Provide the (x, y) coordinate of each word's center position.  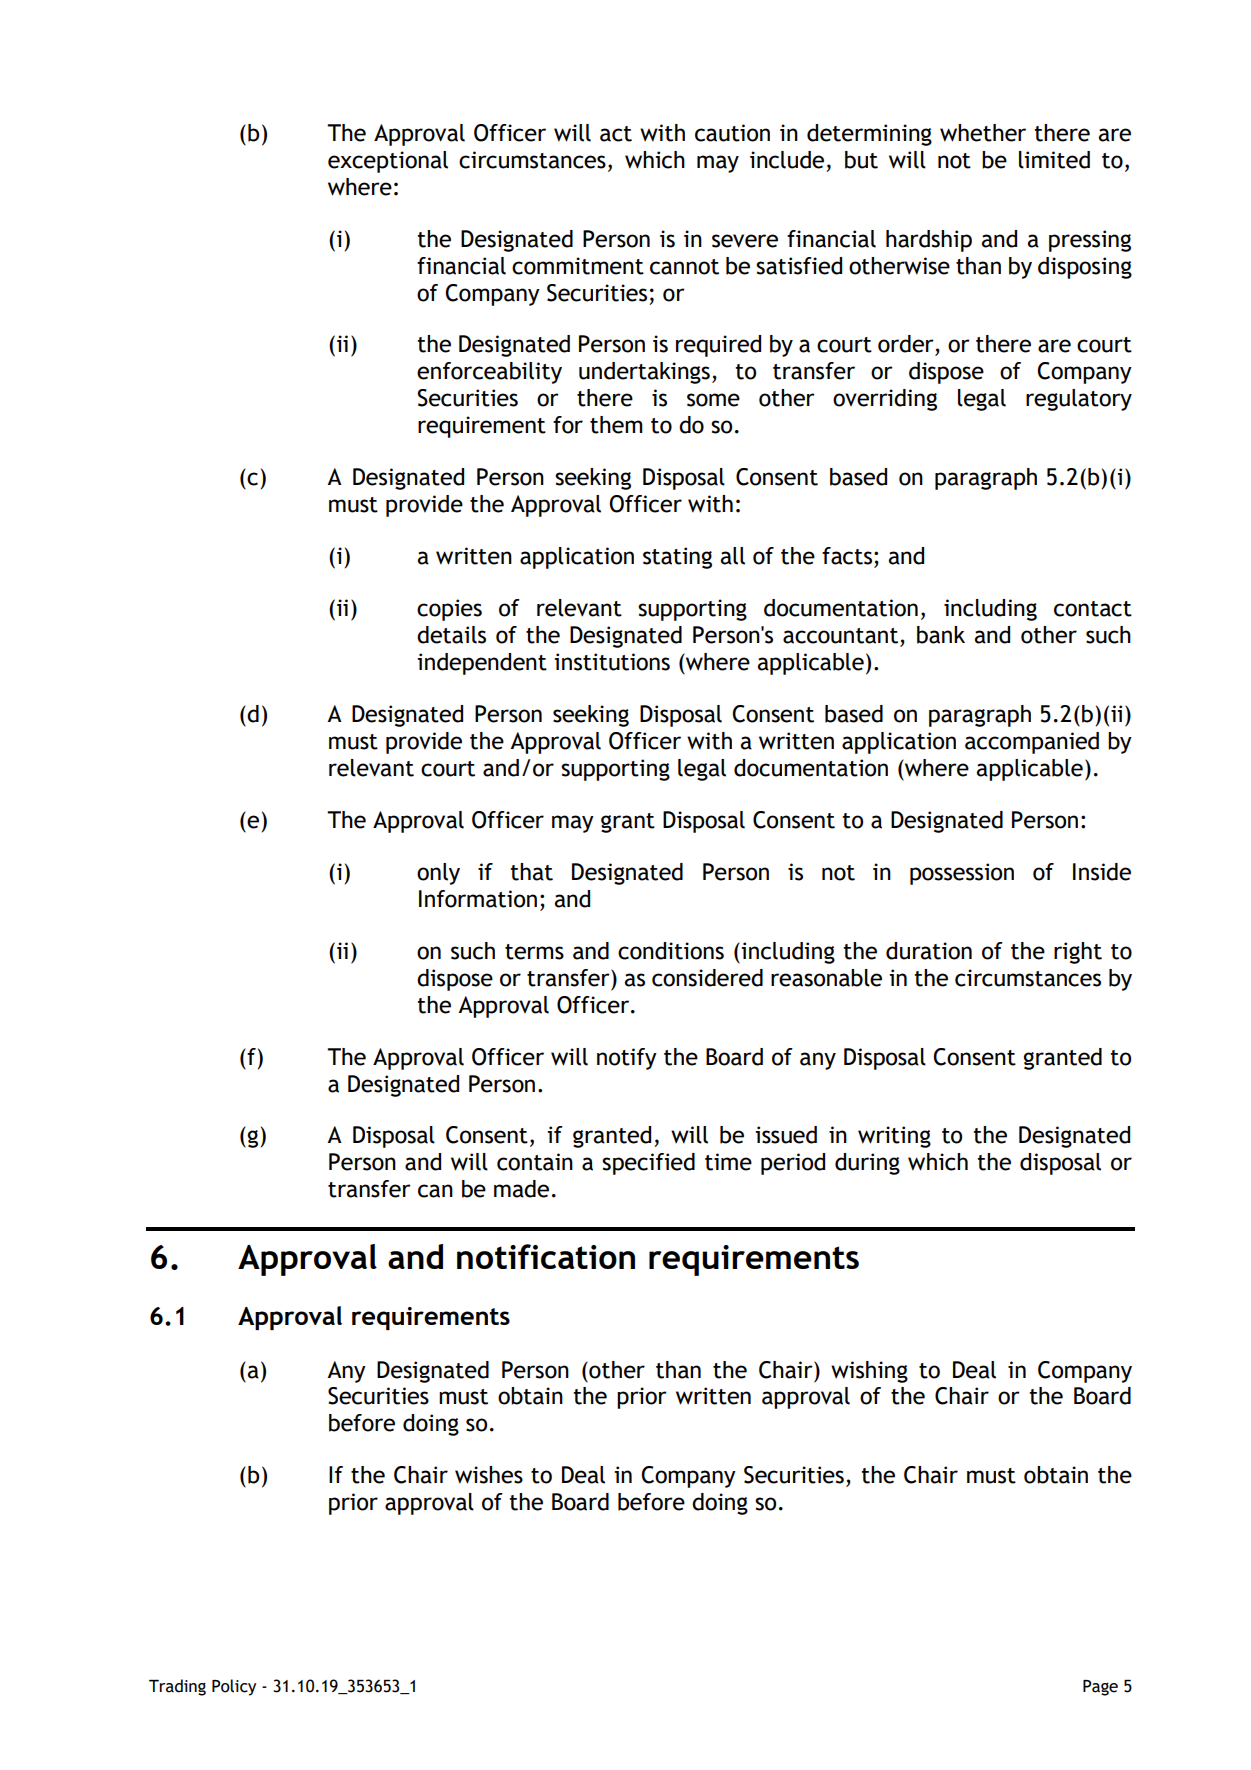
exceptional (388, 162)
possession (962, 874)
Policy (234, 1687)
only (438, 874)
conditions (671, 951)
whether (983, 133)
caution (732, 133)
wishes (489, 1475)
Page (1100, 1688)
